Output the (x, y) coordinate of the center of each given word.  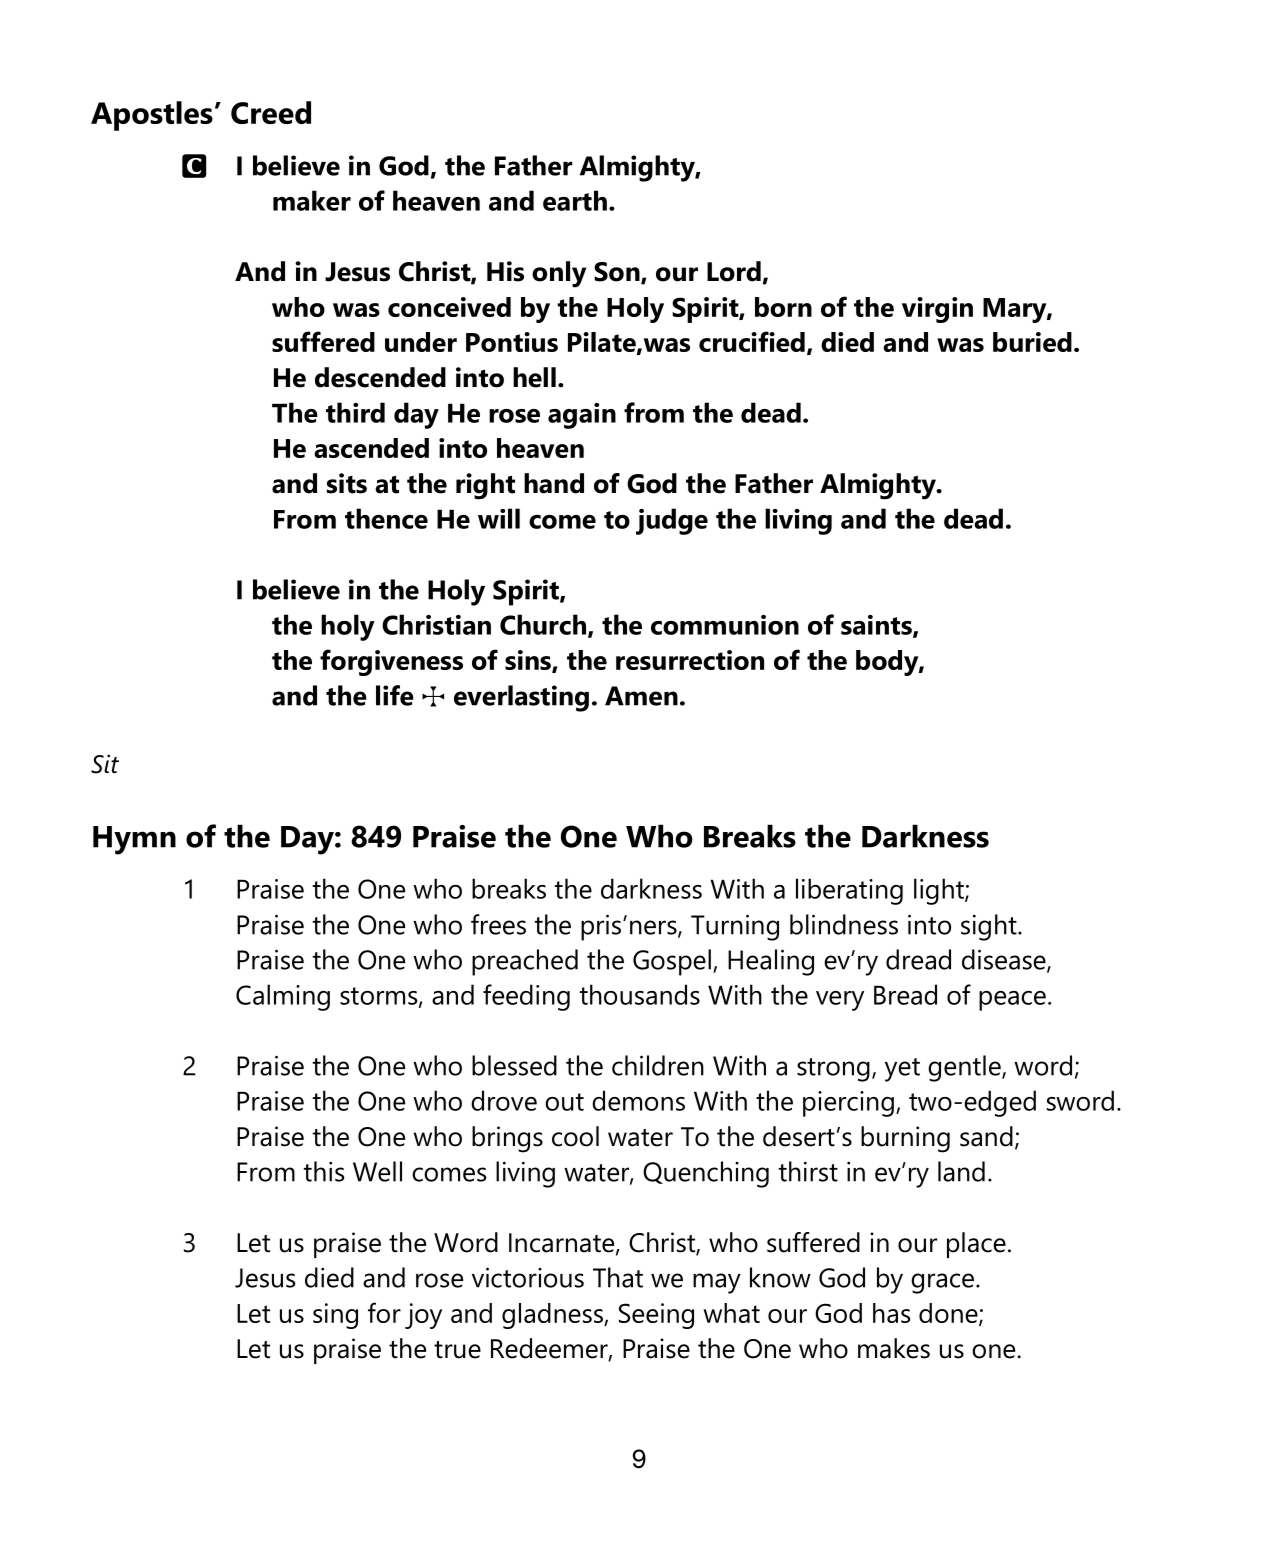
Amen (641, 696)
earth (575, 200)
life (395, 695)
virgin (937, 310)
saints (877, 626)
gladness (553, 1316)
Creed (271, 112)
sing (335, 1316)
